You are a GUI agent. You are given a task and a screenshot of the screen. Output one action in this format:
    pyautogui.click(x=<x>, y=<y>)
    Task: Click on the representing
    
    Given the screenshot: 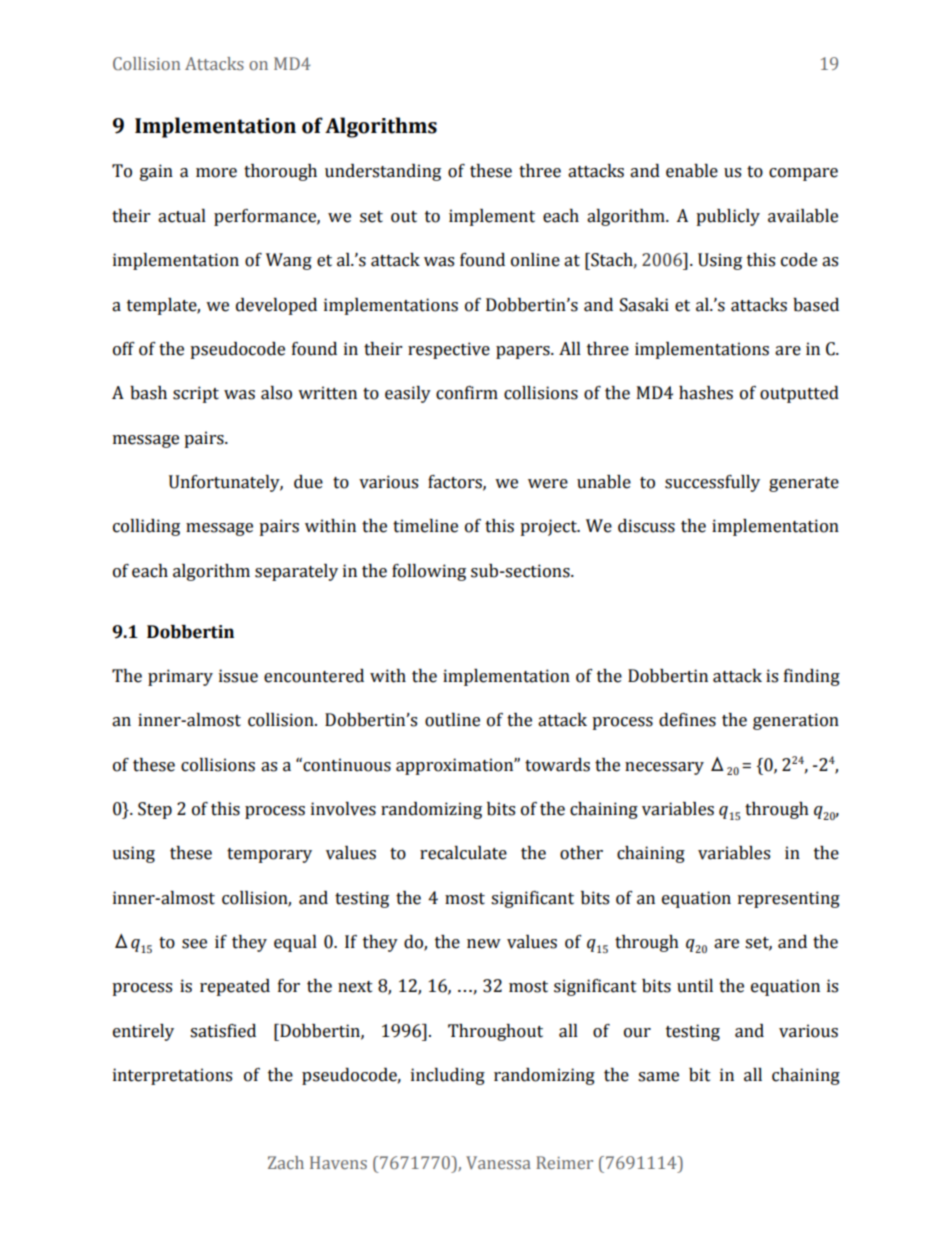 What is the action you would take?
    pyautogui.click(x=789, y=899)
